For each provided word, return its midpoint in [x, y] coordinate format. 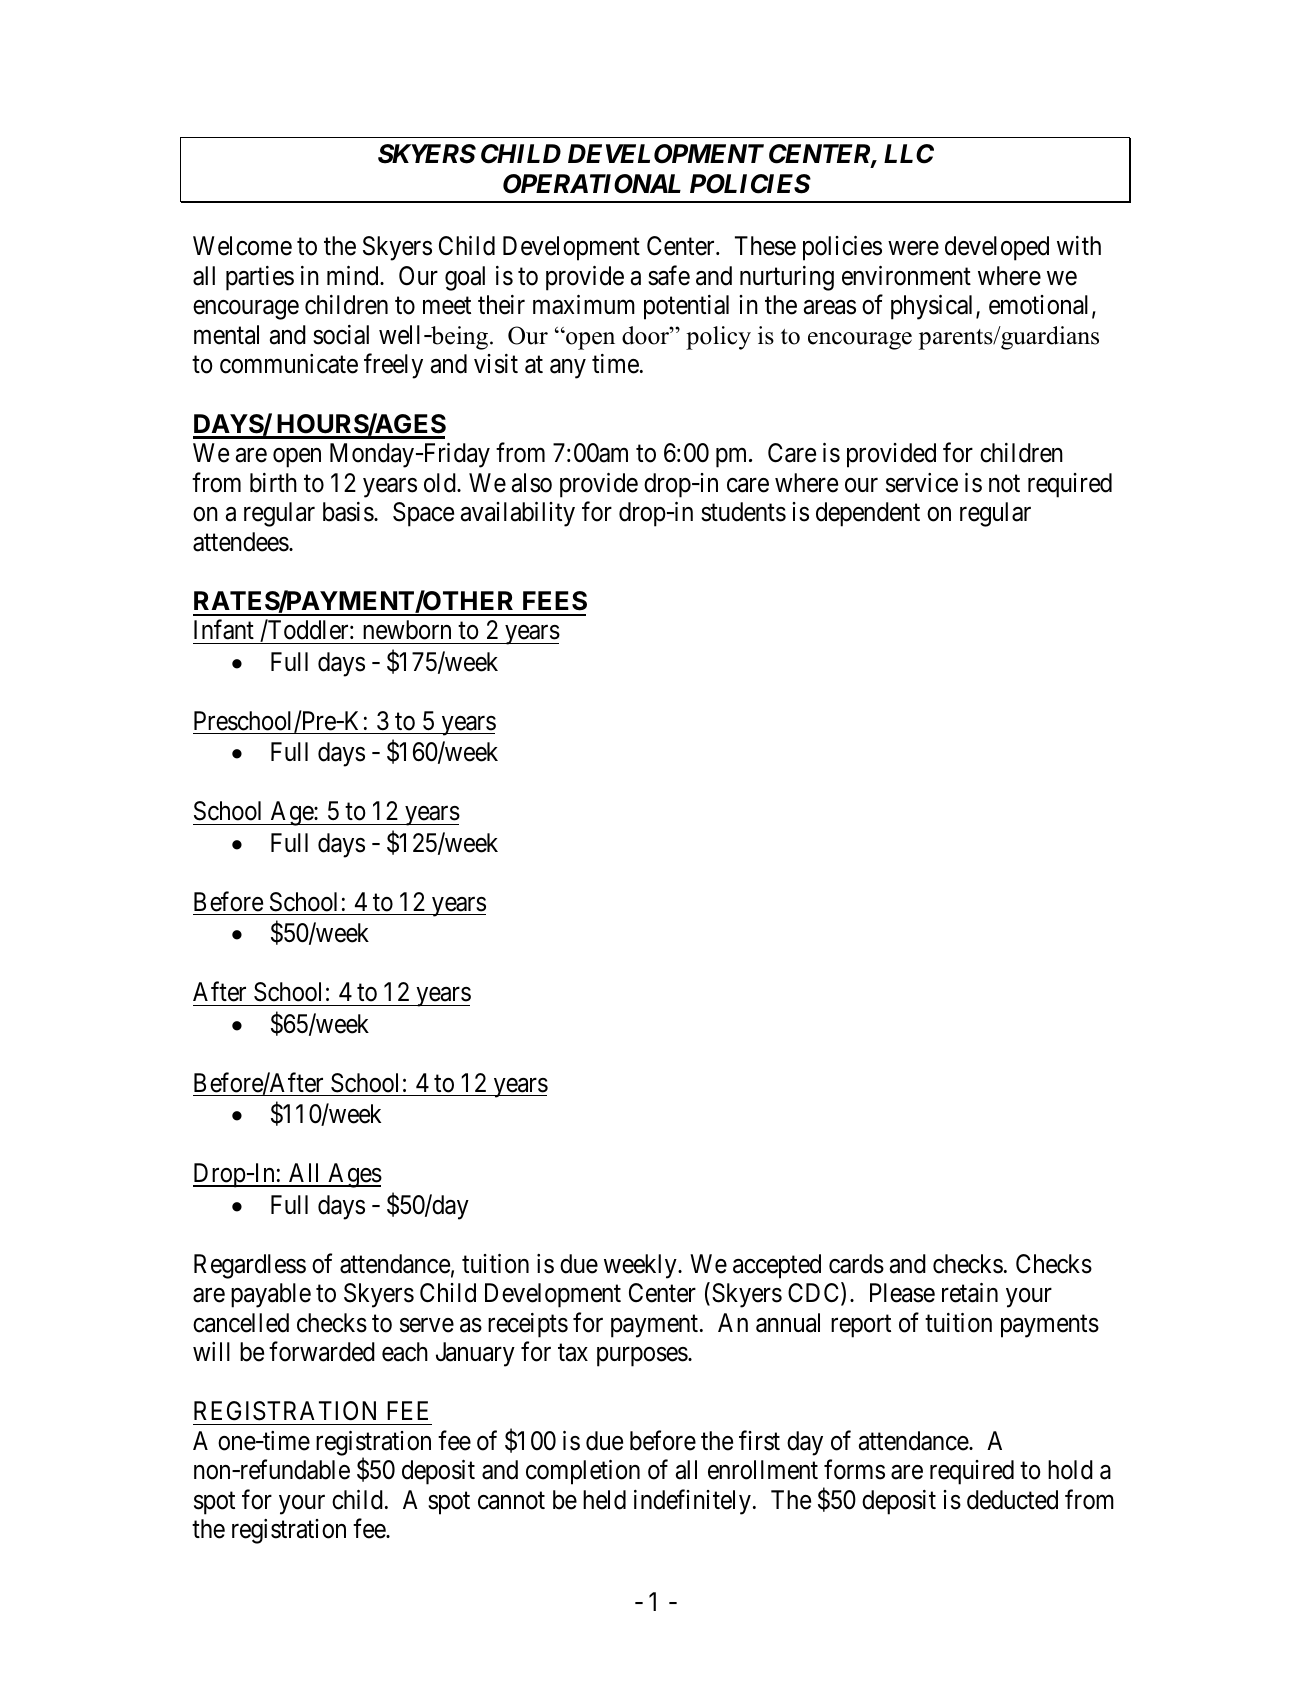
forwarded [322, 1352]
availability [518, 514]
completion [583, 1472]
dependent [868, 514]
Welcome [242, 246]
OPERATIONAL [592, 184]
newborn [407, 630]
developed [997, 248]
